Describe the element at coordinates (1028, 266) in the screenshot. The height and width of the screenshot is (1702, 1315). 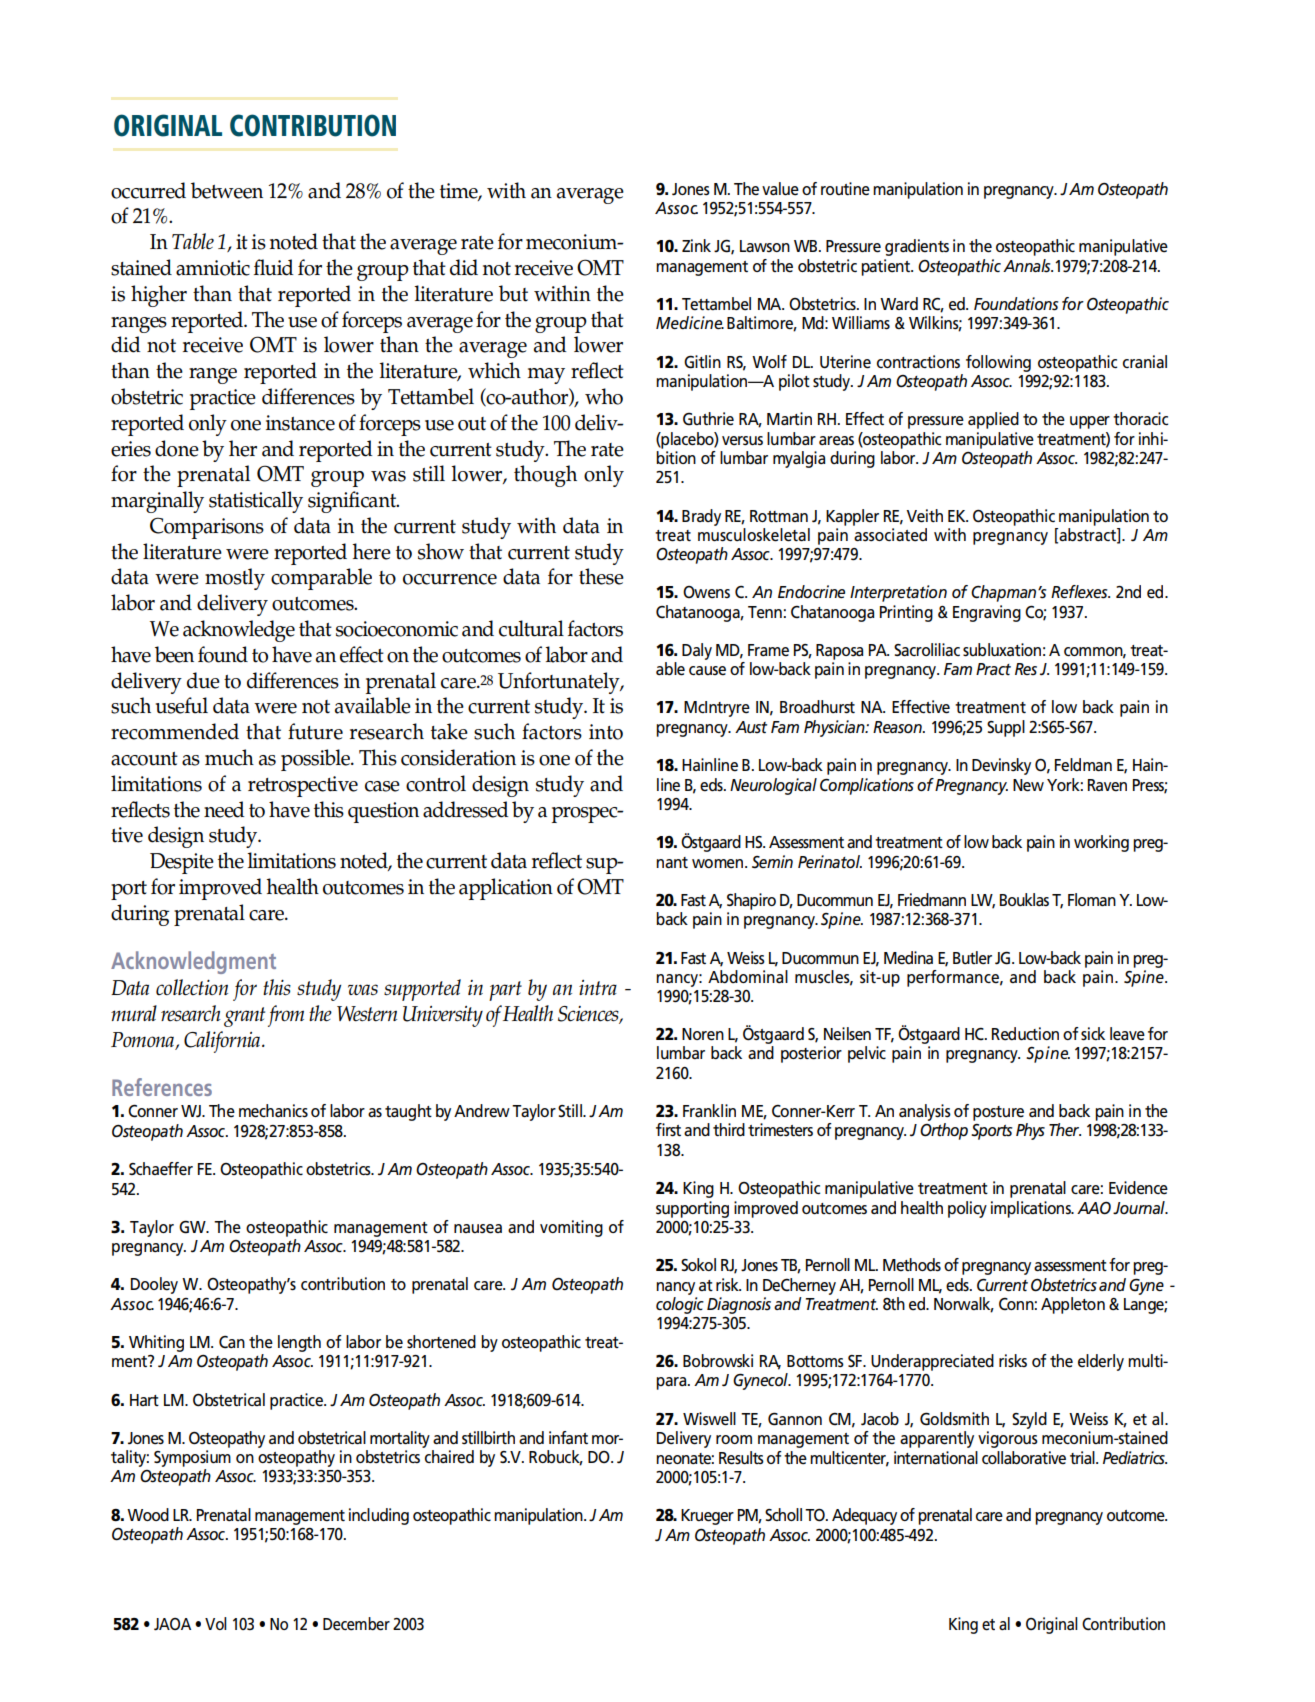
I see `Annals` at that location.
